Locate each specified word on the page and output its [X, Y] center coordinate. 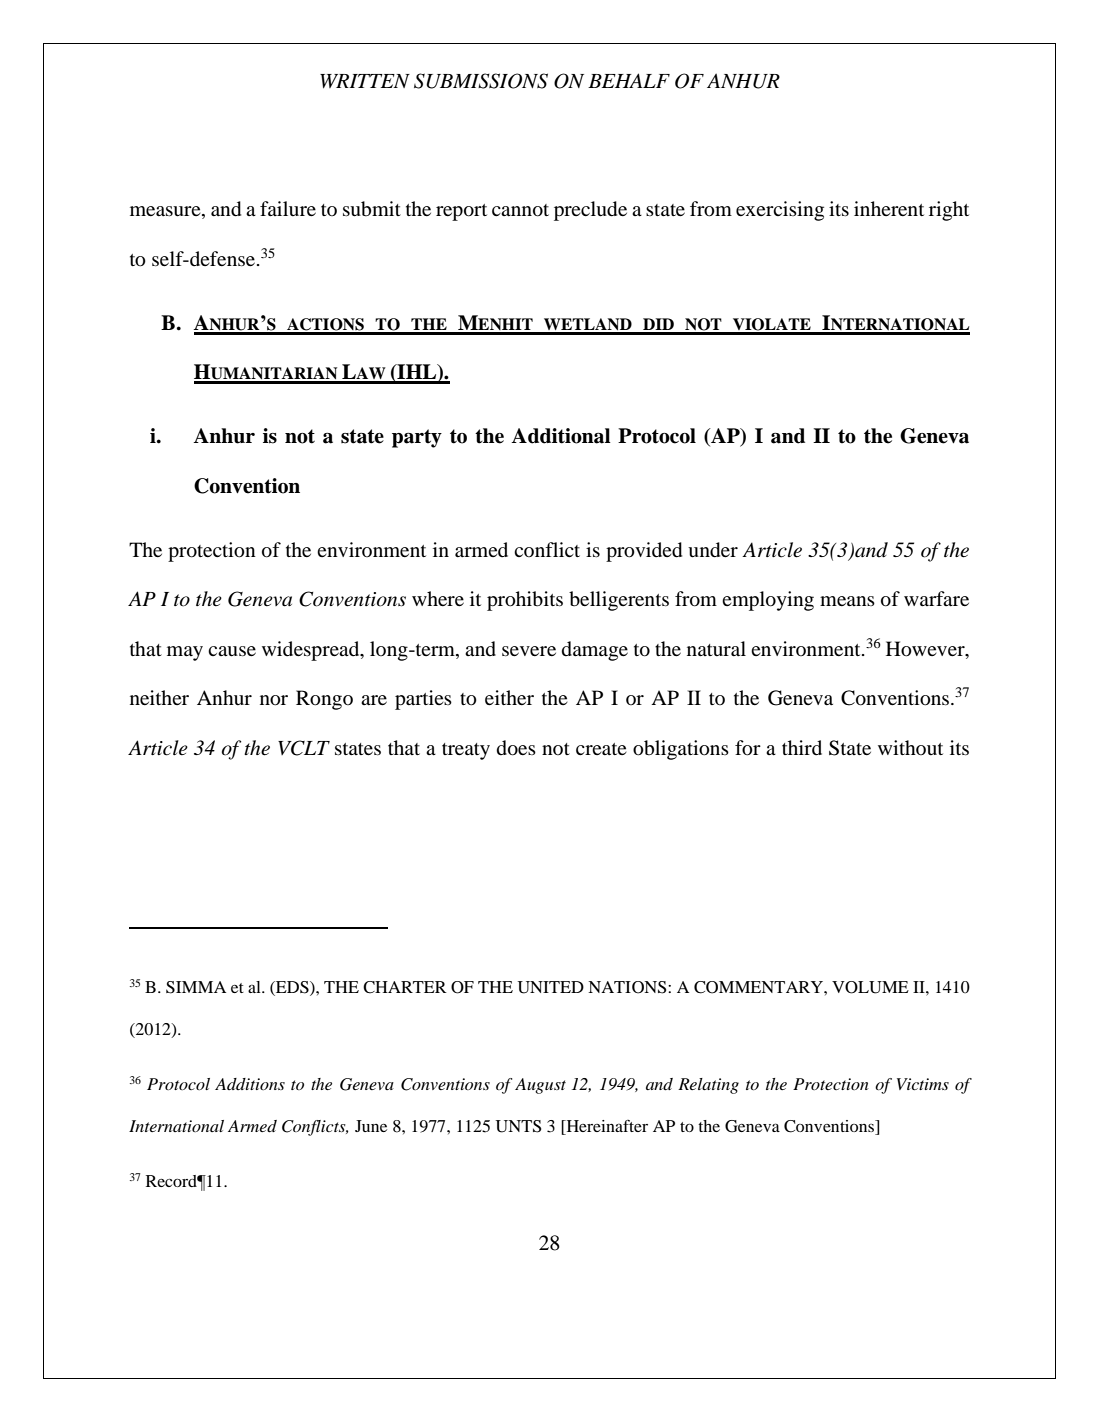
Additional [561, 436]
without [910, 747]
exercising [780, 211]
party [417, 438]
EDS [292, 988]
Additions [250, 1084]
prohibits [525, 601]
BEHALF [629, 80]
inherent [889, 208]
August [540, 1086]
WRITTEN [365, 81]
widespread [312, 651]
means [847, 601]
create [601, 749]
